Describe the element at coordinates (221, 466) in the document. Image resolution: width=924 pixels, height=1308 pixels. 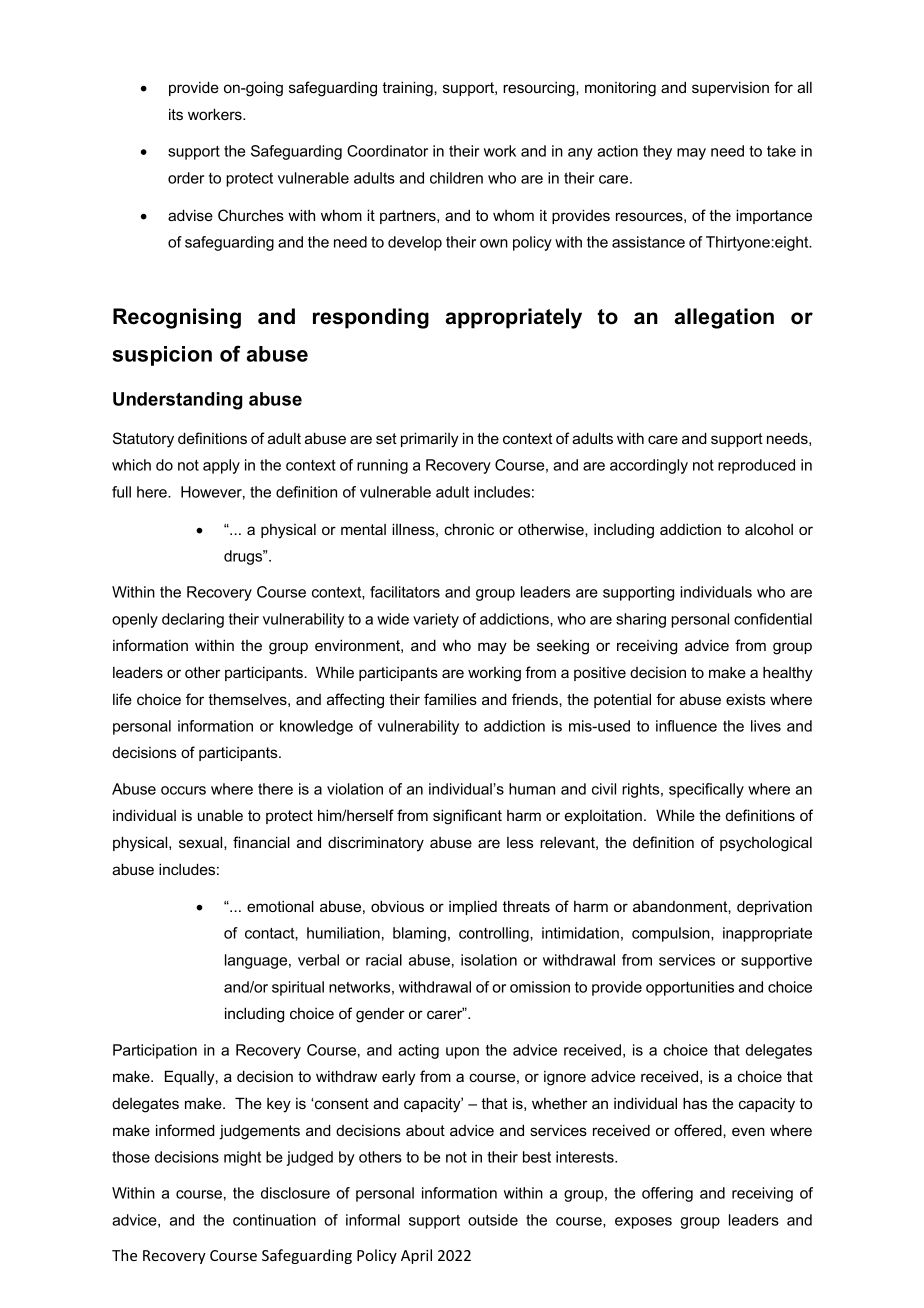
I see `apply` at that location.
